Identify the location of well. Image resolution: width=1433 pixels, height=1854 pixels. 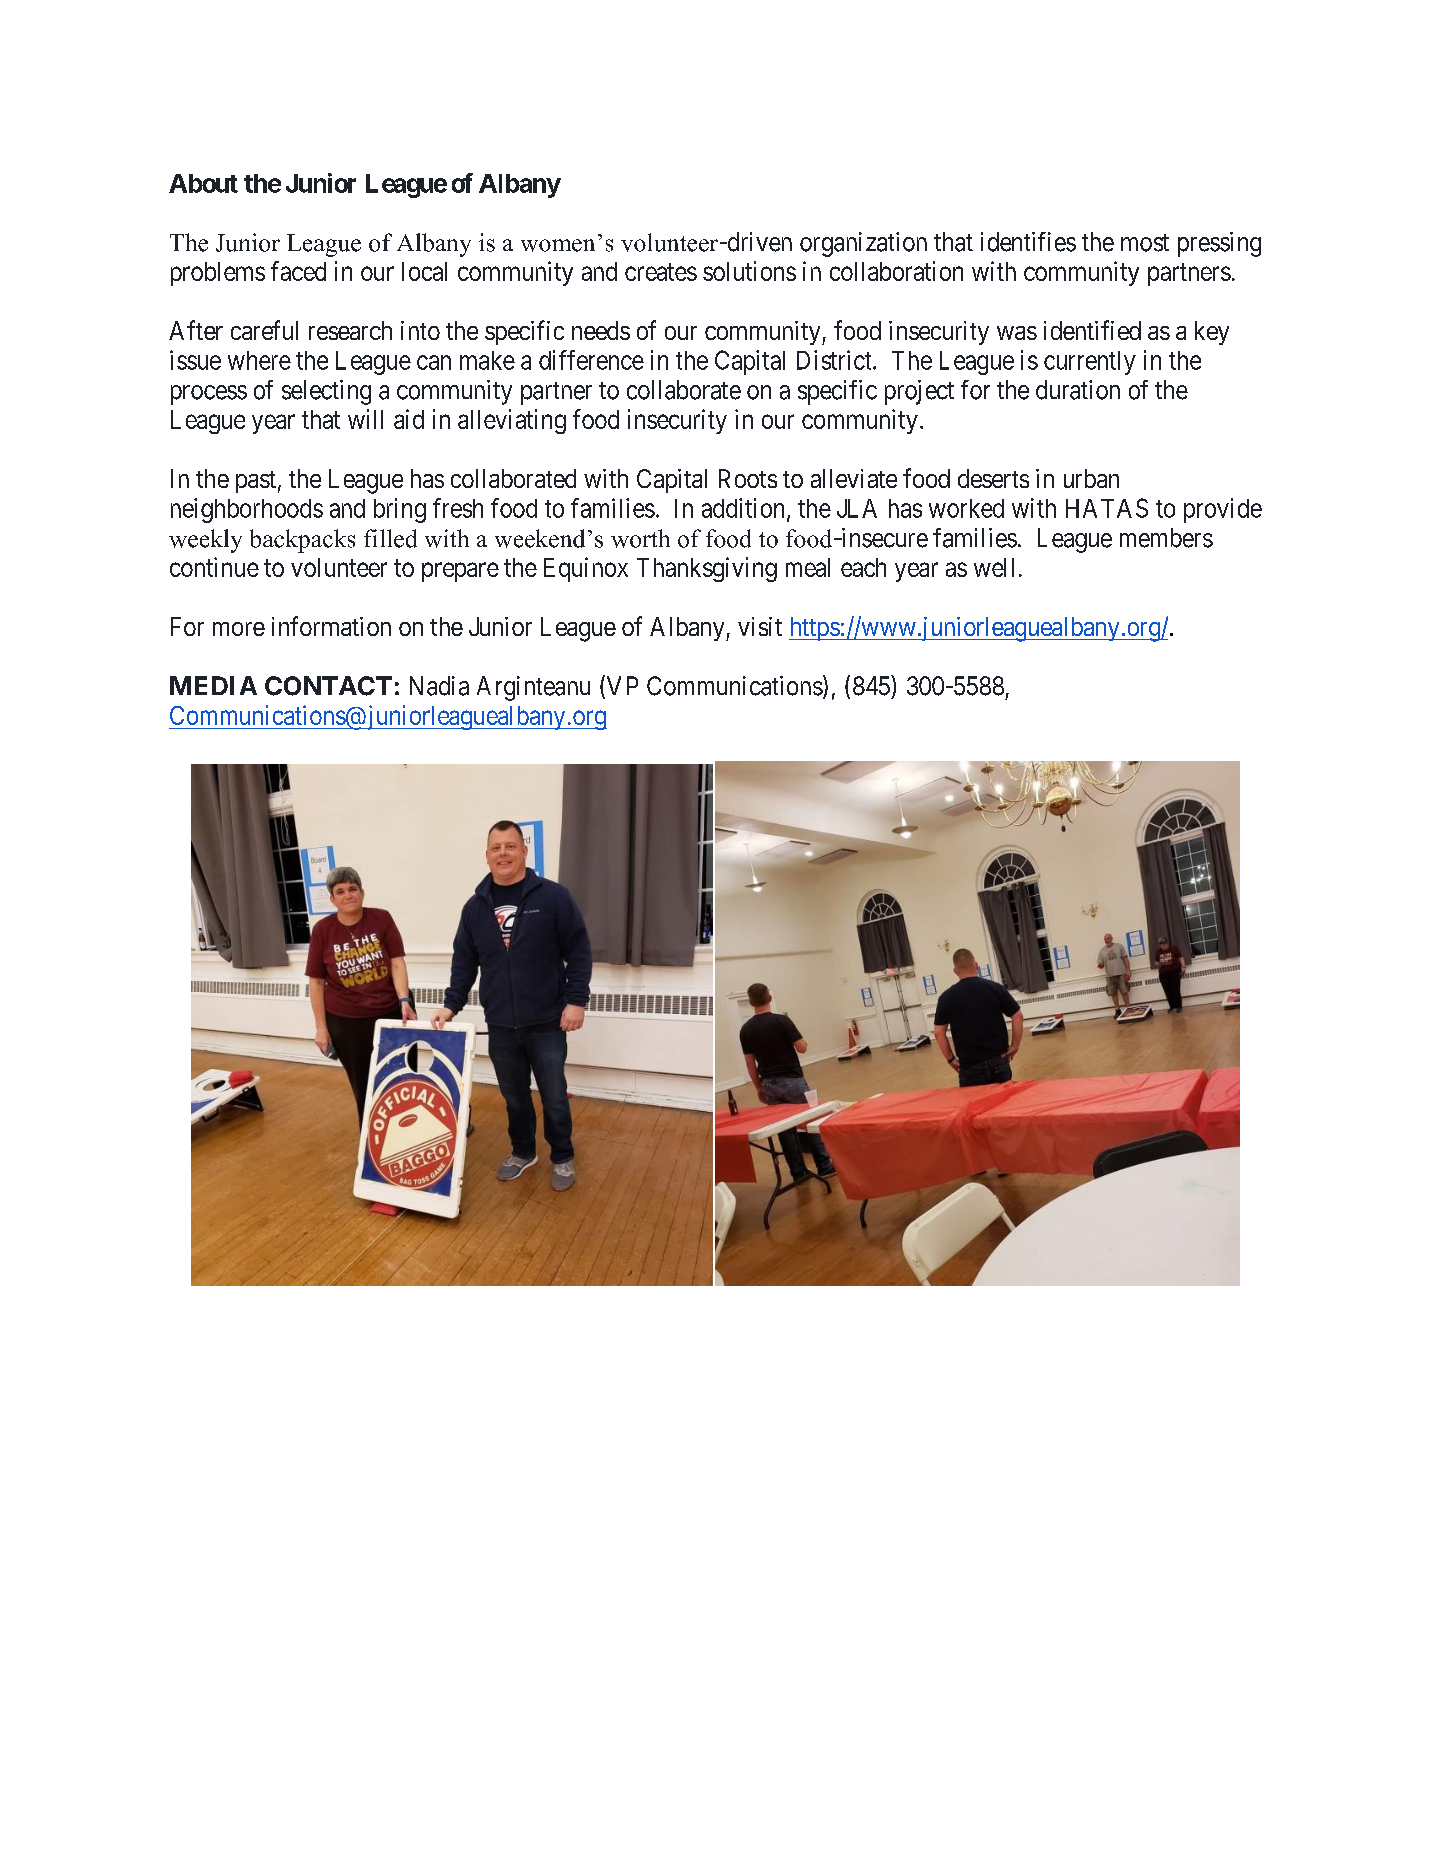
(994, 567).
